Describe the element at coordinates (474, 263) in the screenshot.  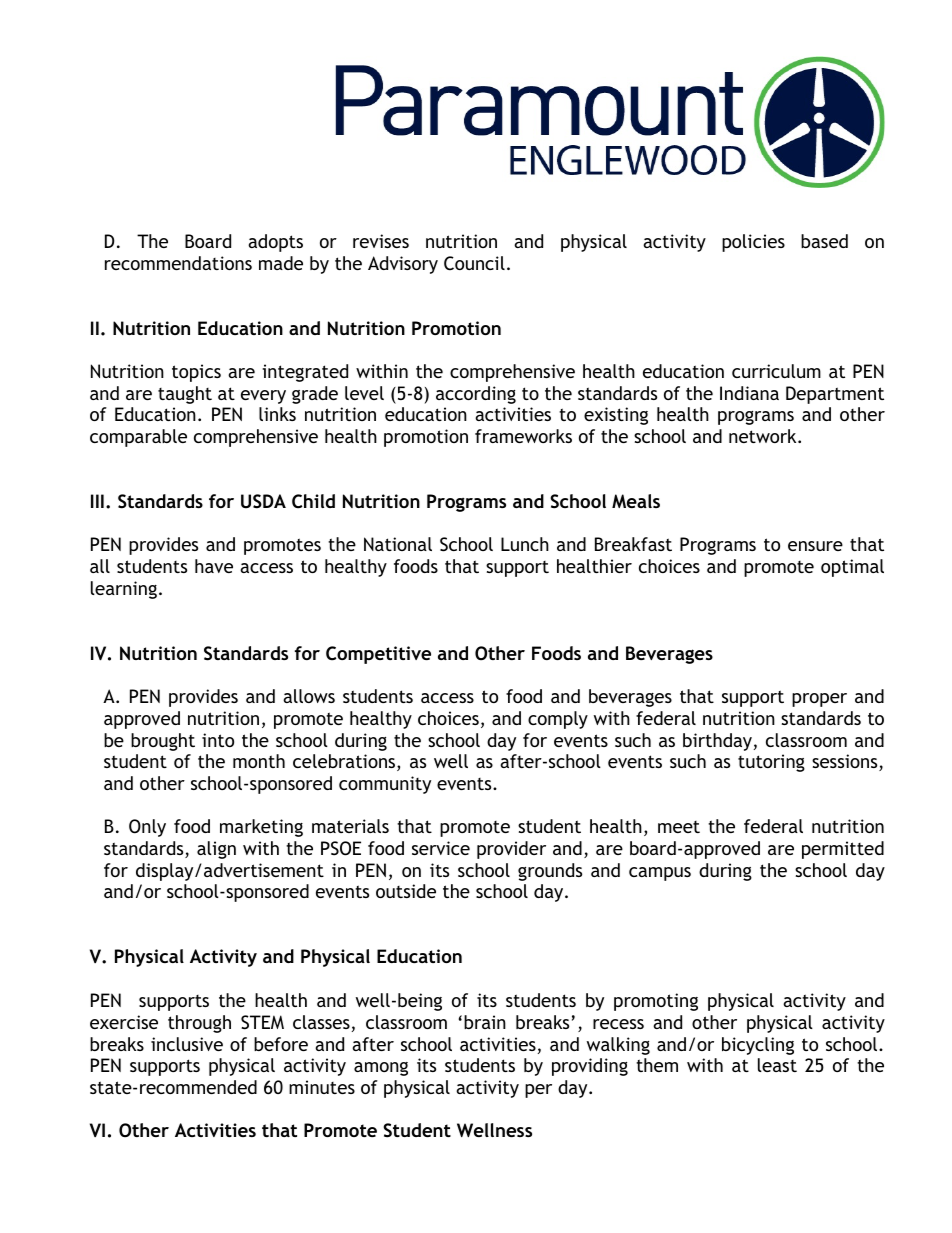
I see `Council` at that location.
